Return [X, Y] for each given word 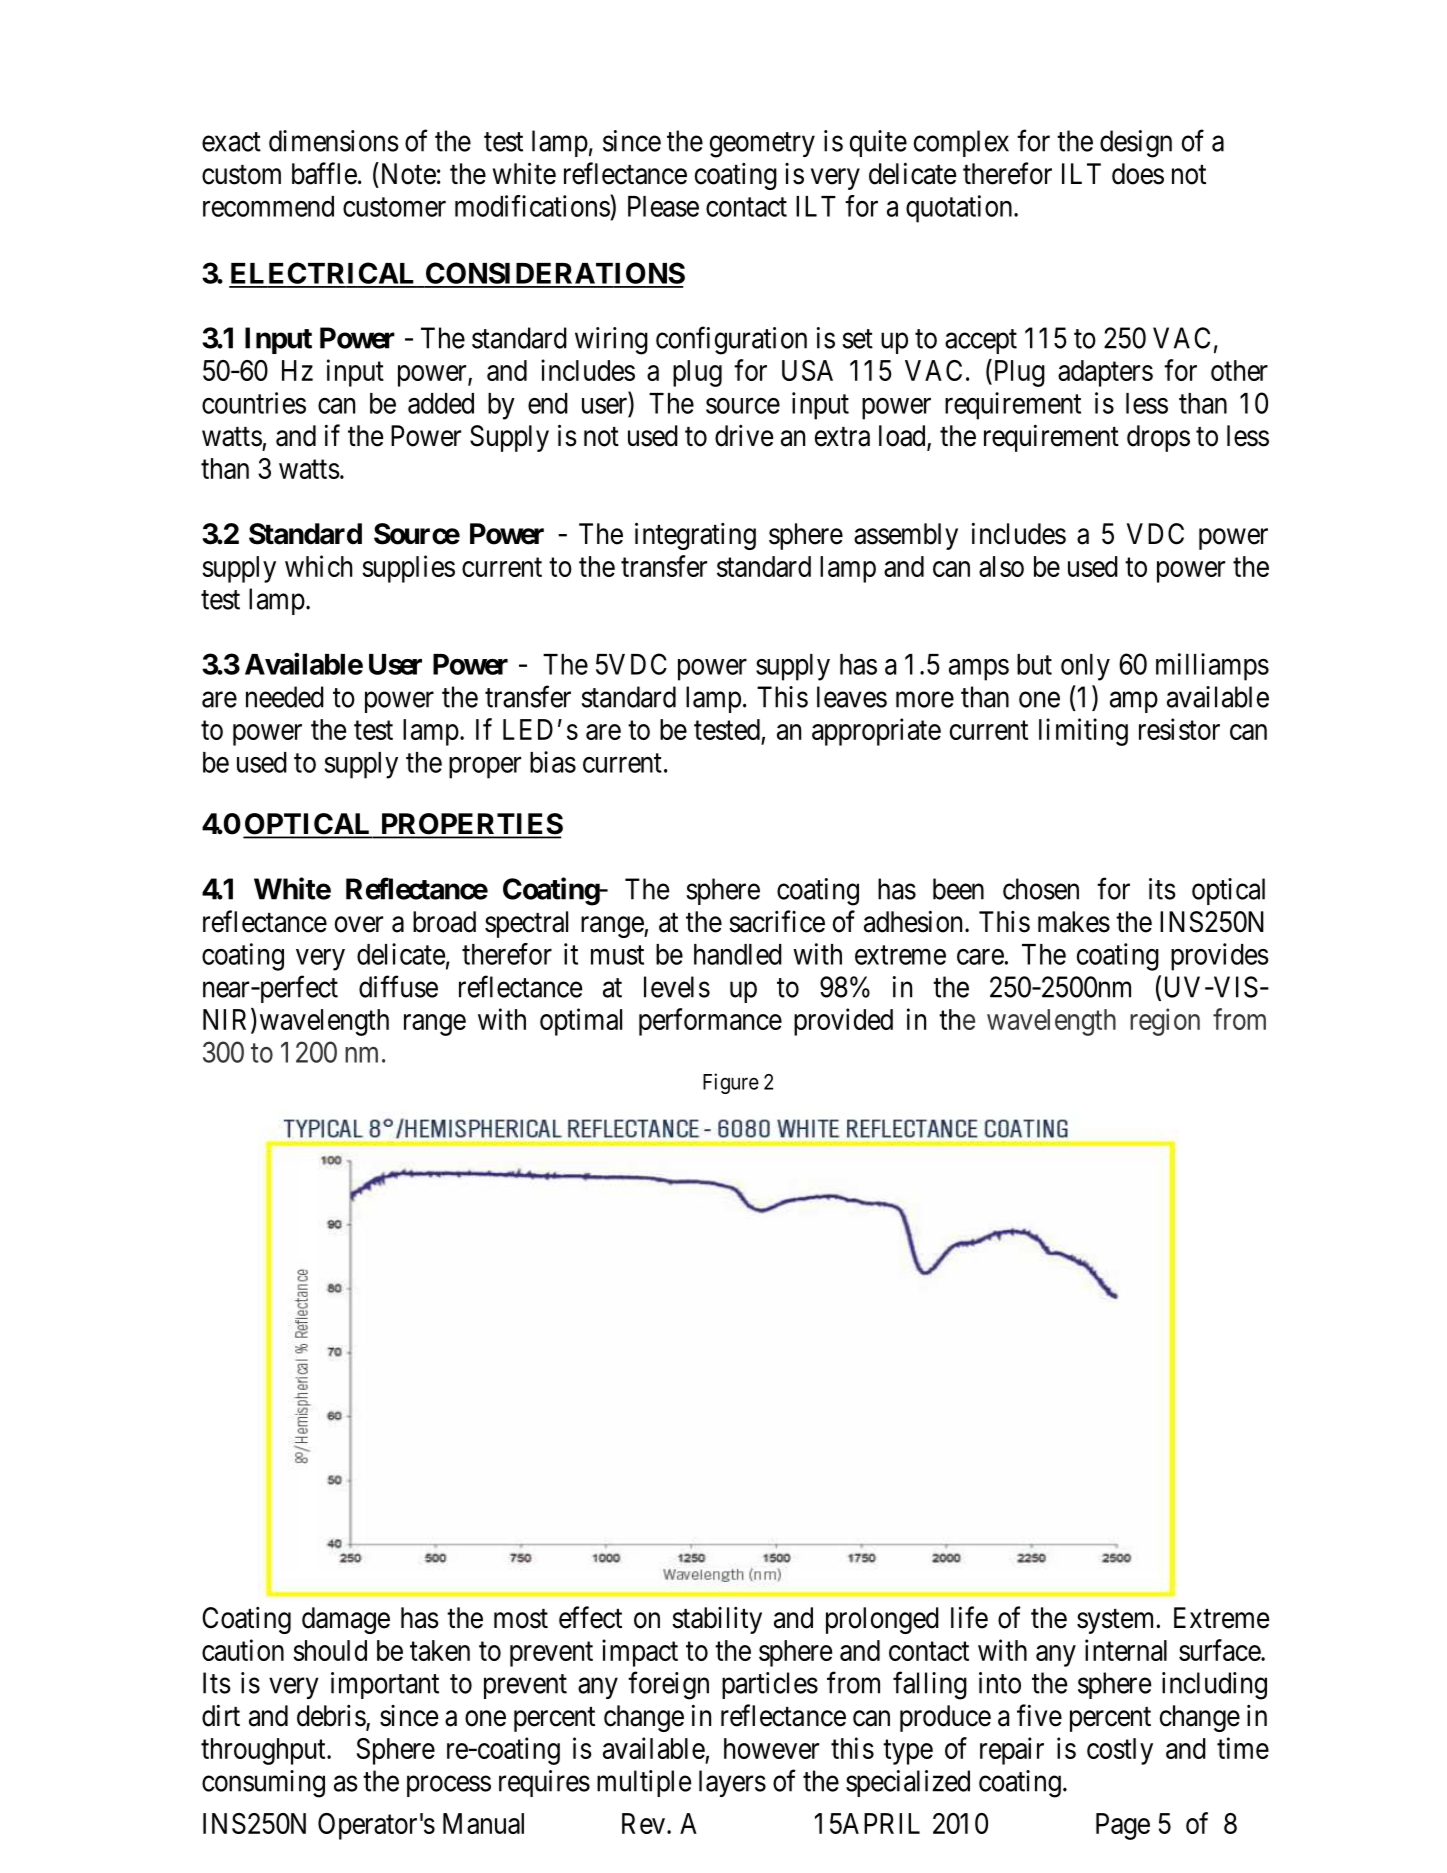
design [1136, 144]
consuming [263, 1784]
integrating [695, 536]
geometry [762, 145]
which [318, 566]
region [1165, 1022]
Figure [731, 1083]
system [1115, 1621]
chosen [1041, 889]
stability [717, 1620]
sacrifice [777, 921]
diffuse [398, 986]
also [1001, 566]
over [359, 924]
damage [346, 1620]
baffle [324, 173]
